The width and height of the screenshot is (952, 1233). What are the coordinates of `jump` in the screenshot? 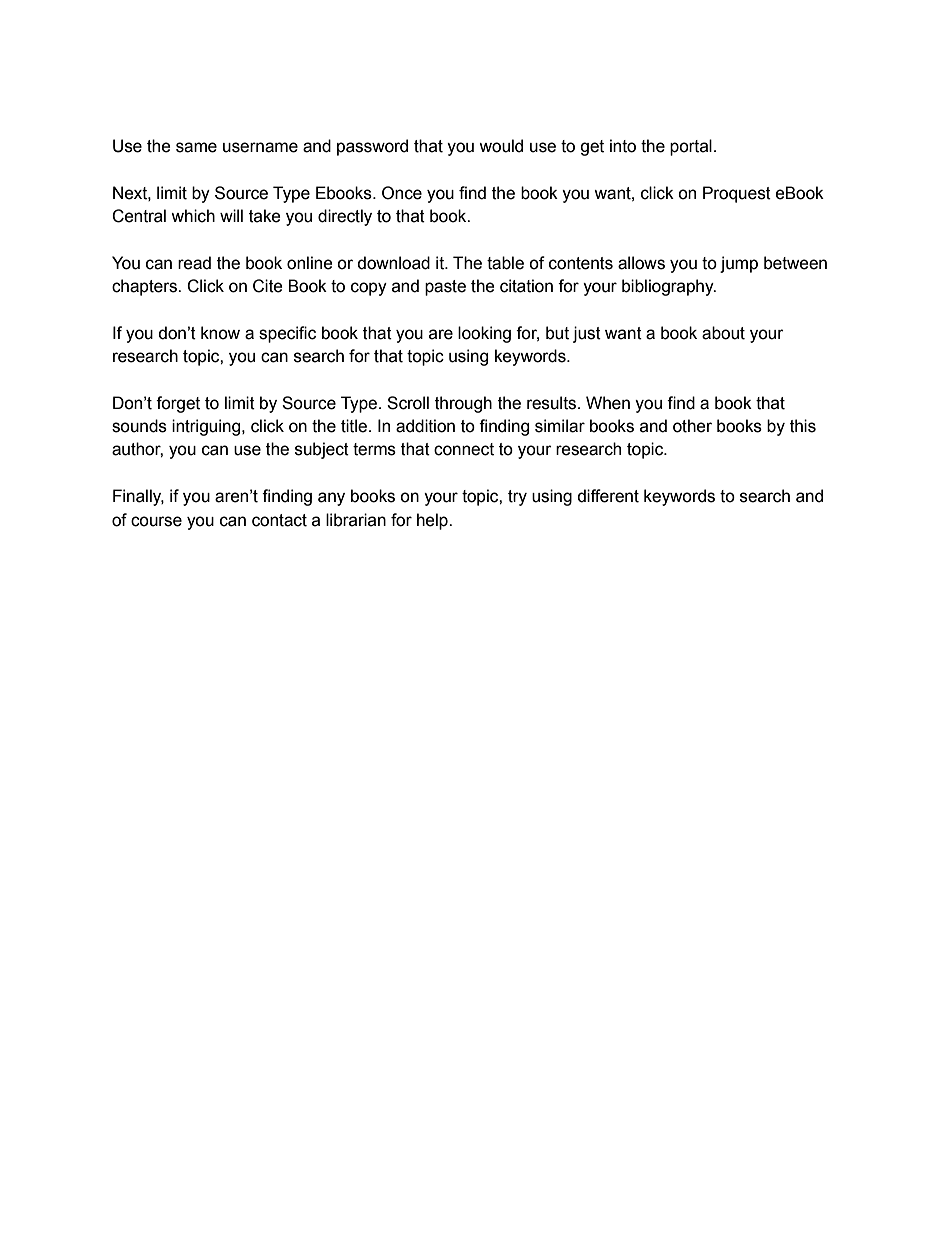 It's located at (739, 264).
